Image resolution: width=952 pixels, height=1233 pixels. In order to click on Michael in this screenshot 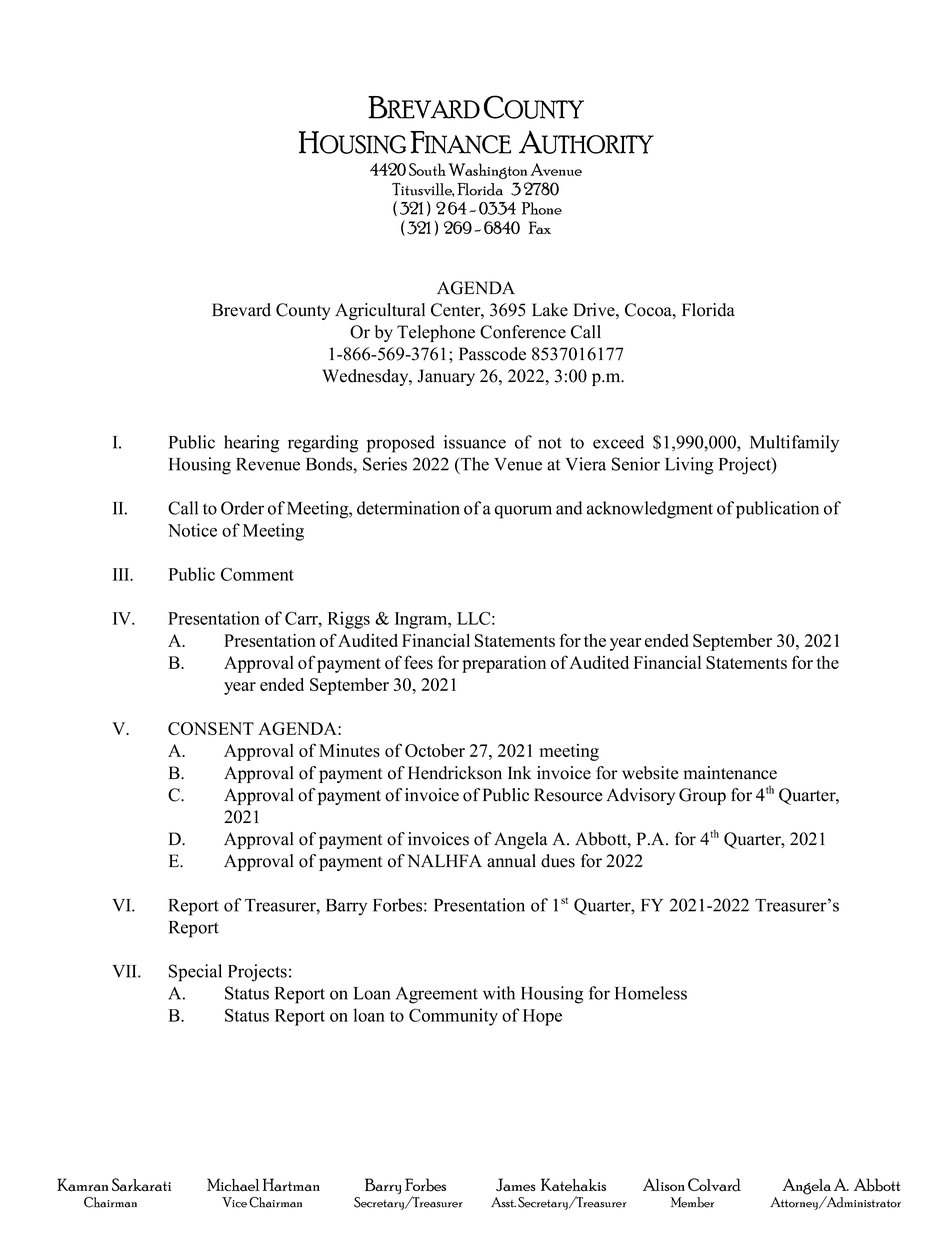, I will do `click(233, 1184)`.
